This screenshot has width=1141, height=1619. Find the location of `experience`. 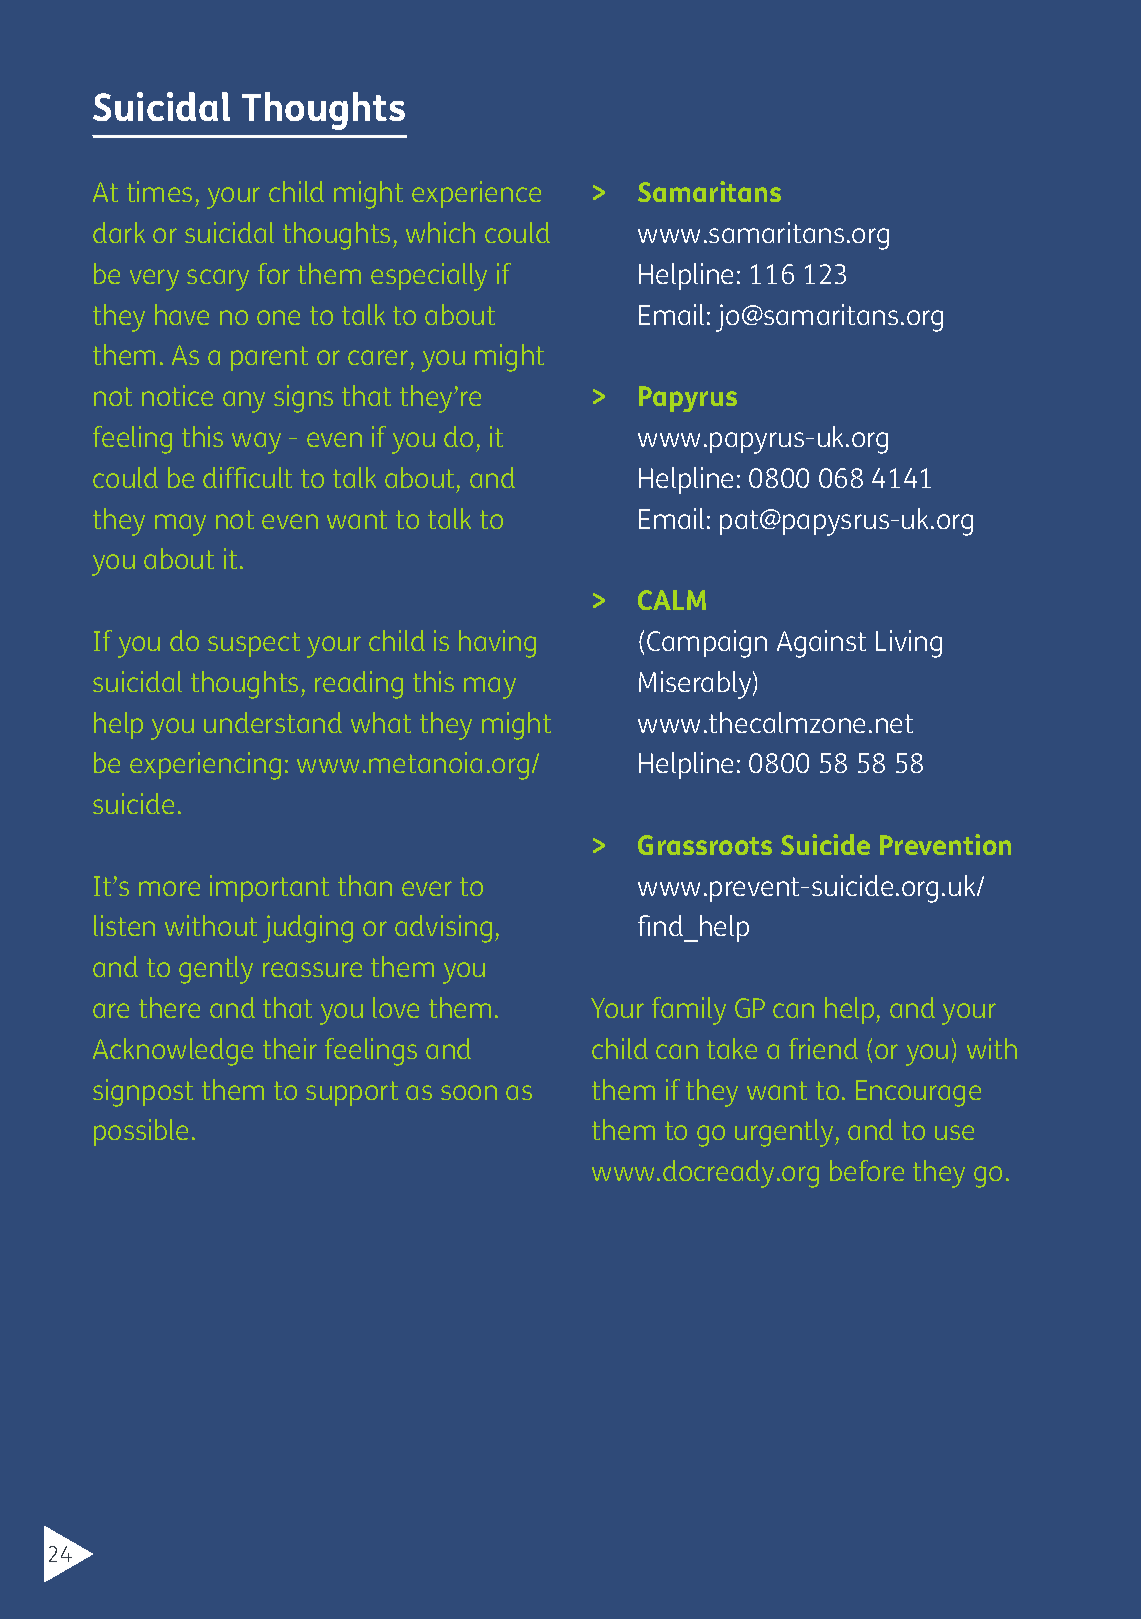

experience is located at coordinates (476, 194).
